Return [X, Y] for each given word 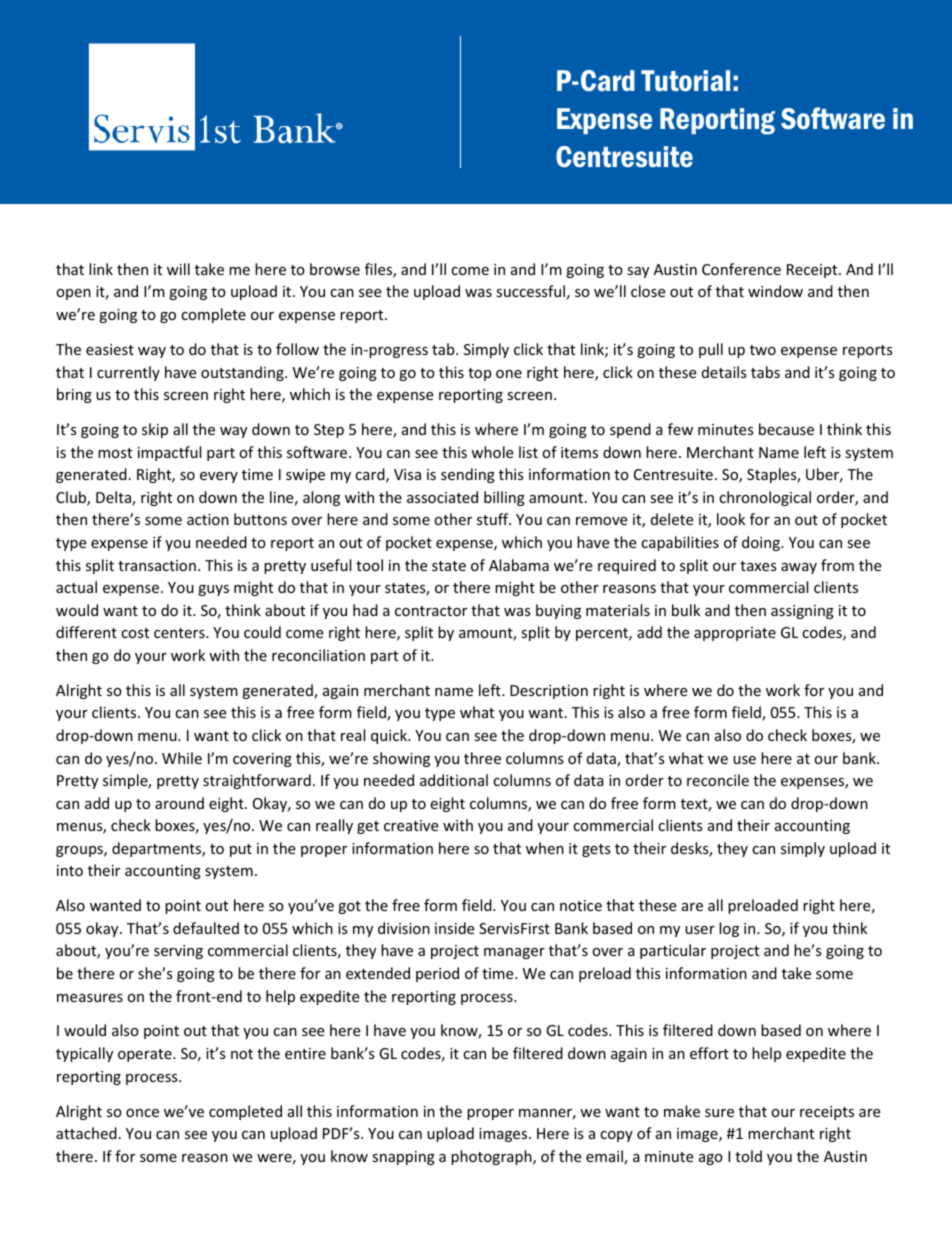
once [142, 1113]
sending [468, 475]
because [786, 429]
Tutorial [685, 81]
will [178, 269]
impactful [169, 453]
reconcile [718, 780]
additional [454, 780]
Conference [741, 269]
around [179, 803]
